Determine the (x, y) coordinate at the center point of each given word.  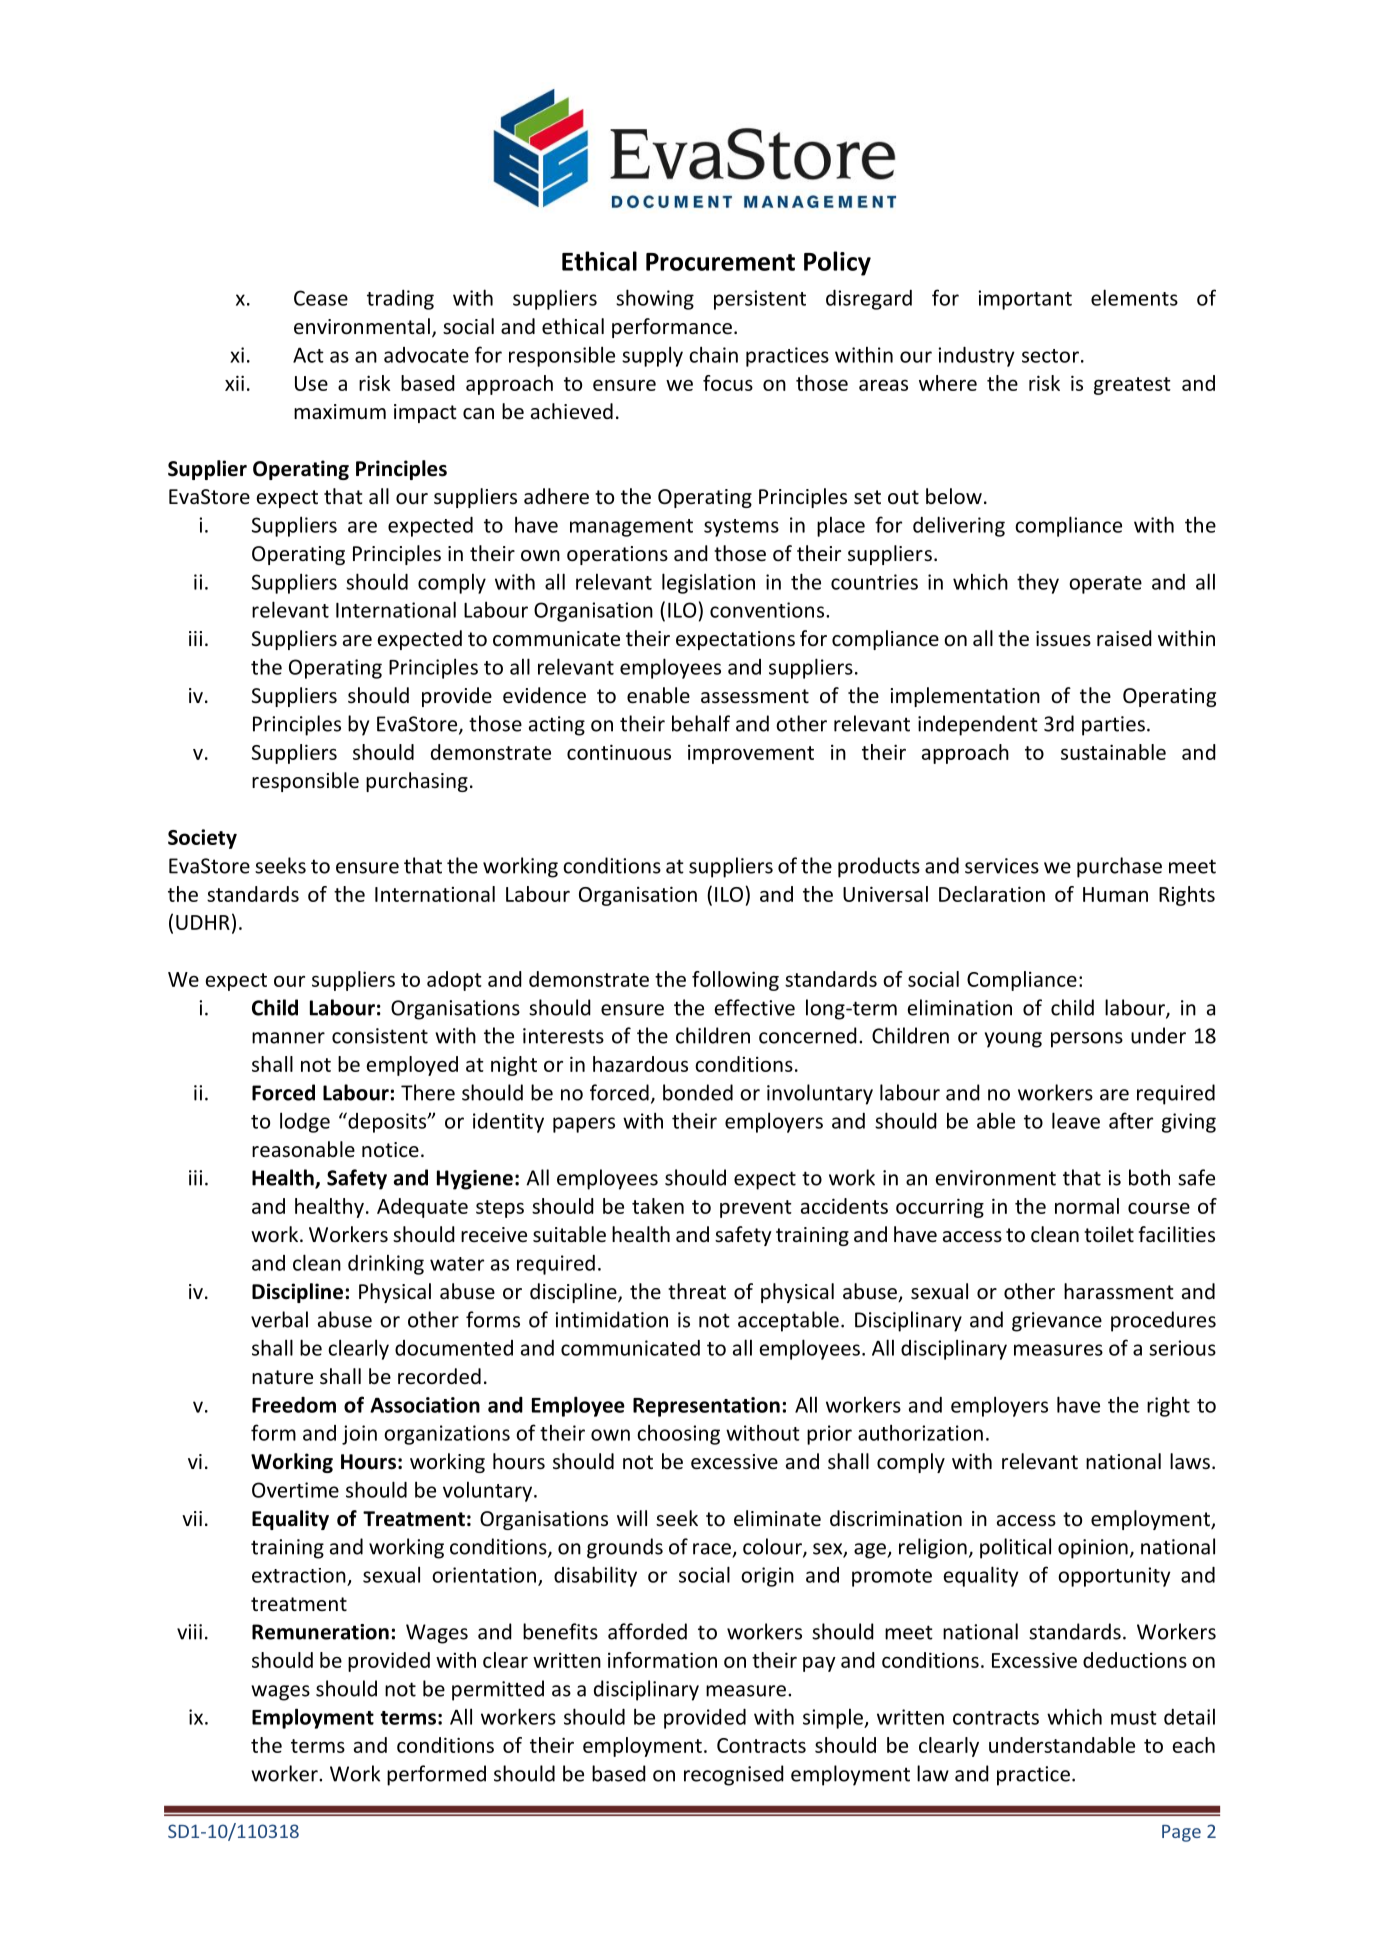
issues (1063, 639)
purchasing (417, 782)
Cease (321, 298)
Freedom (294, 1405)
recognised (734, 1775)
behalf (701, 723)
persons (1087, 1040)
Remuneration (320, 1632)
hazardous (640, 1064)
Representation (706, 1407)
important (1025, 300)
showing (655, 299)
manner (288, 1038)
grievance (1057, 1322)
